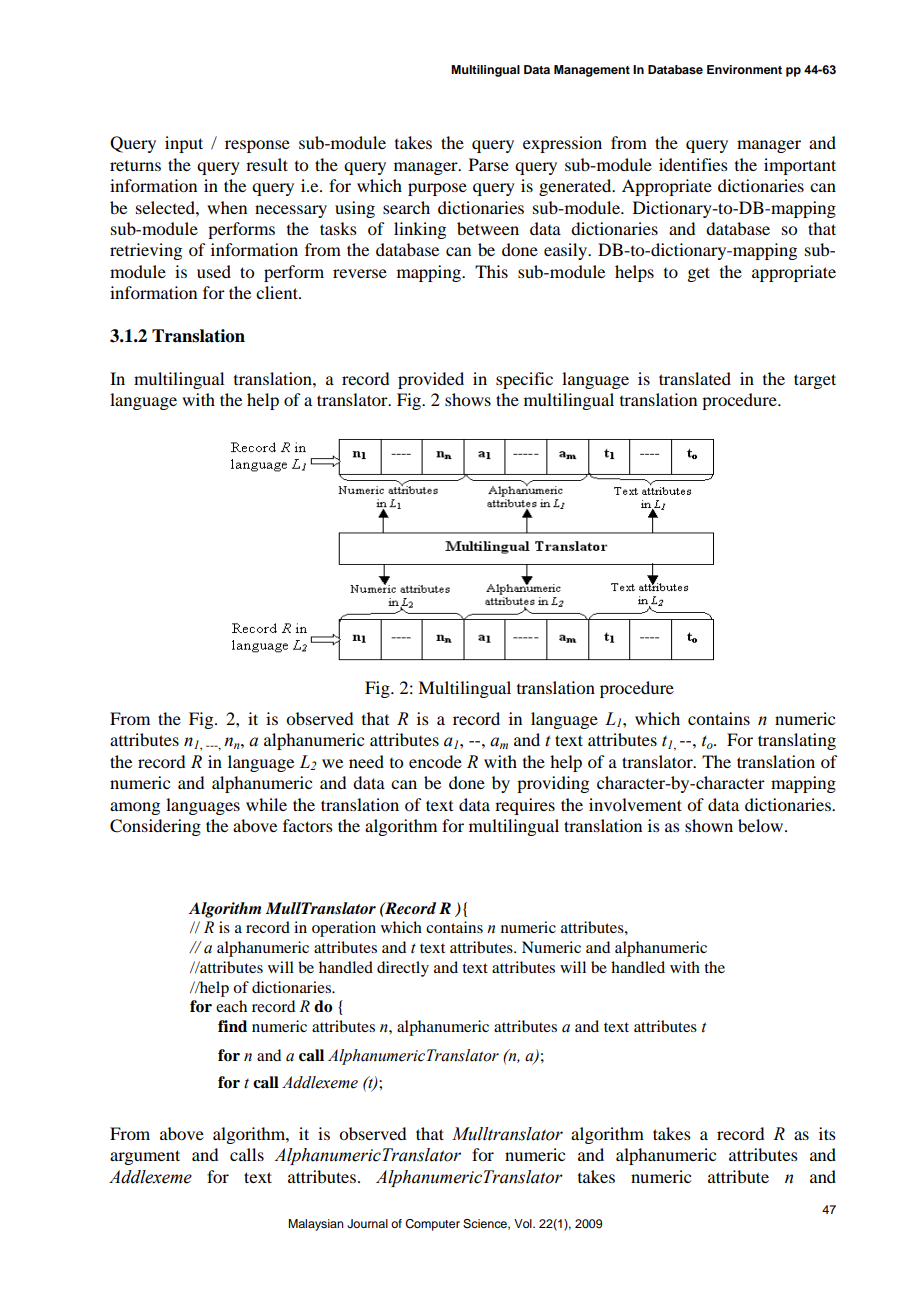  Describe the element at coordinates (695, 378) in the page. I see `translated` at that location.
